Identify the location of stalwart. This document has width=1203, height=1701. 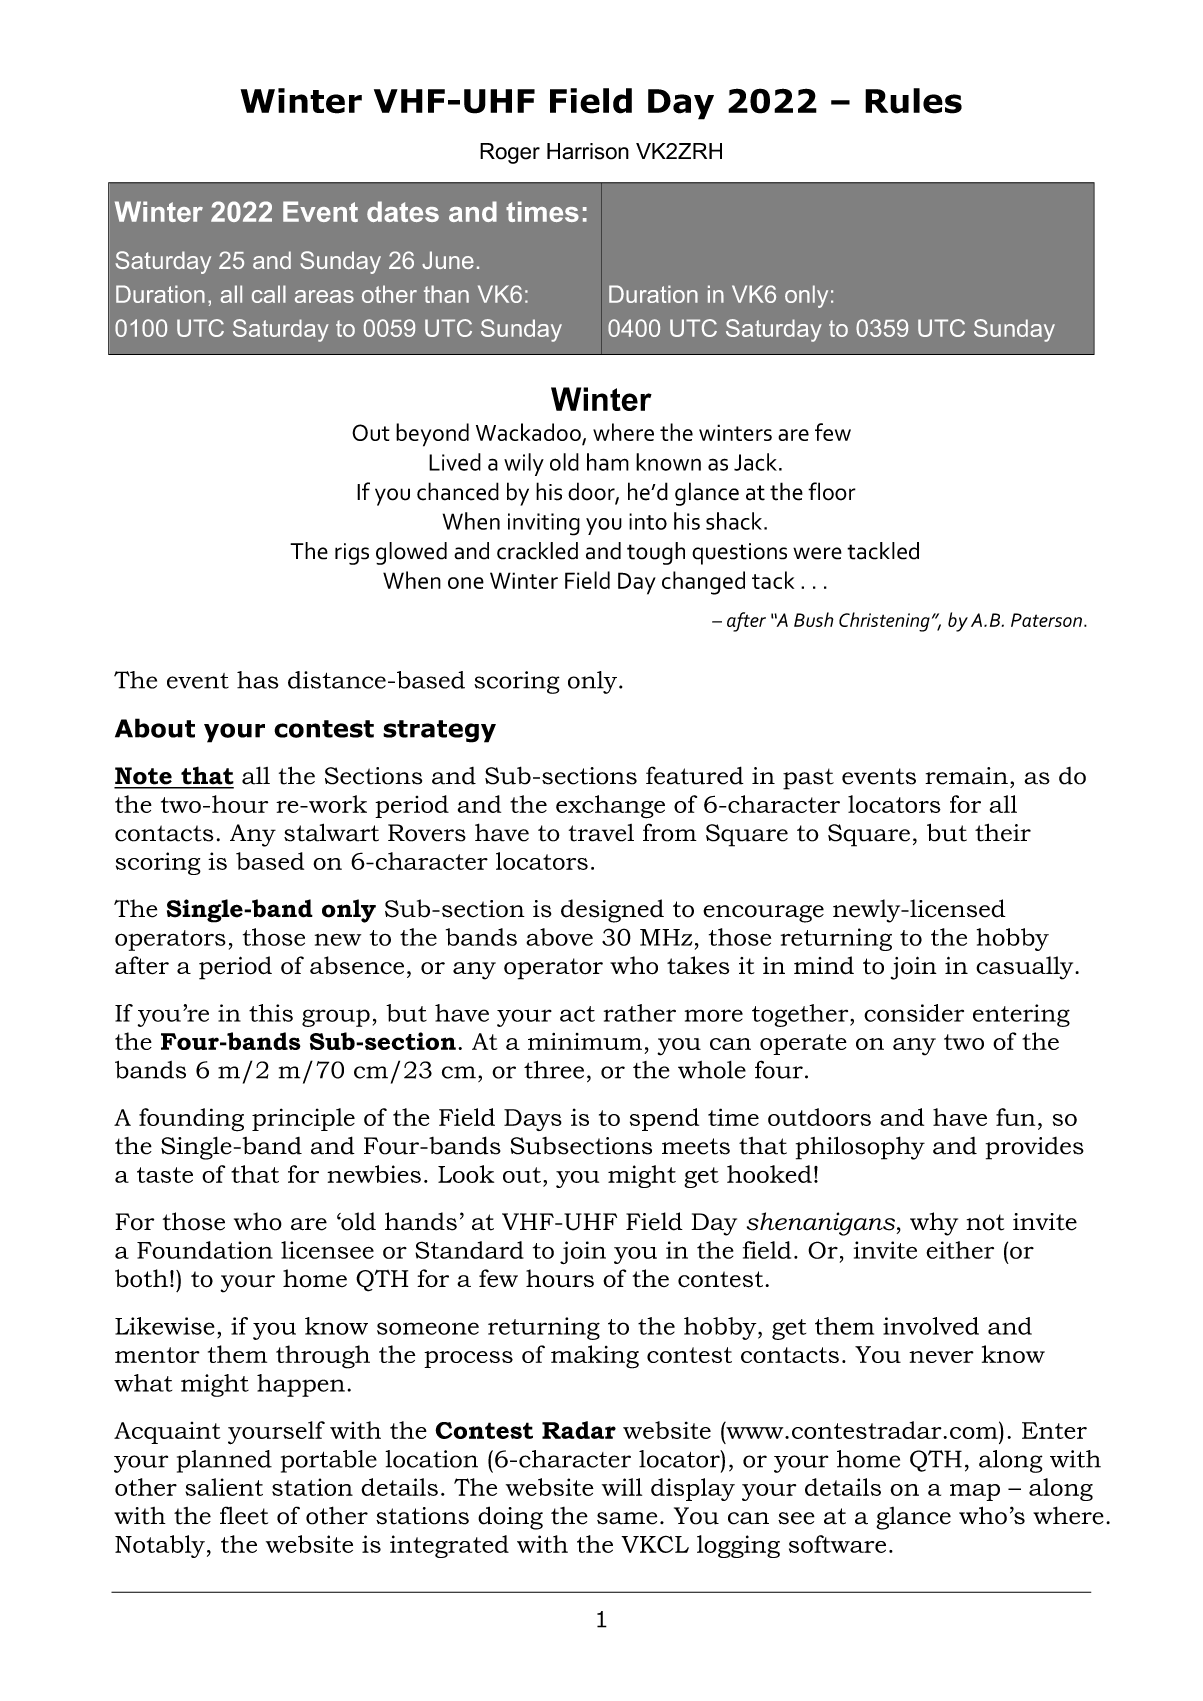
(331, 832).
